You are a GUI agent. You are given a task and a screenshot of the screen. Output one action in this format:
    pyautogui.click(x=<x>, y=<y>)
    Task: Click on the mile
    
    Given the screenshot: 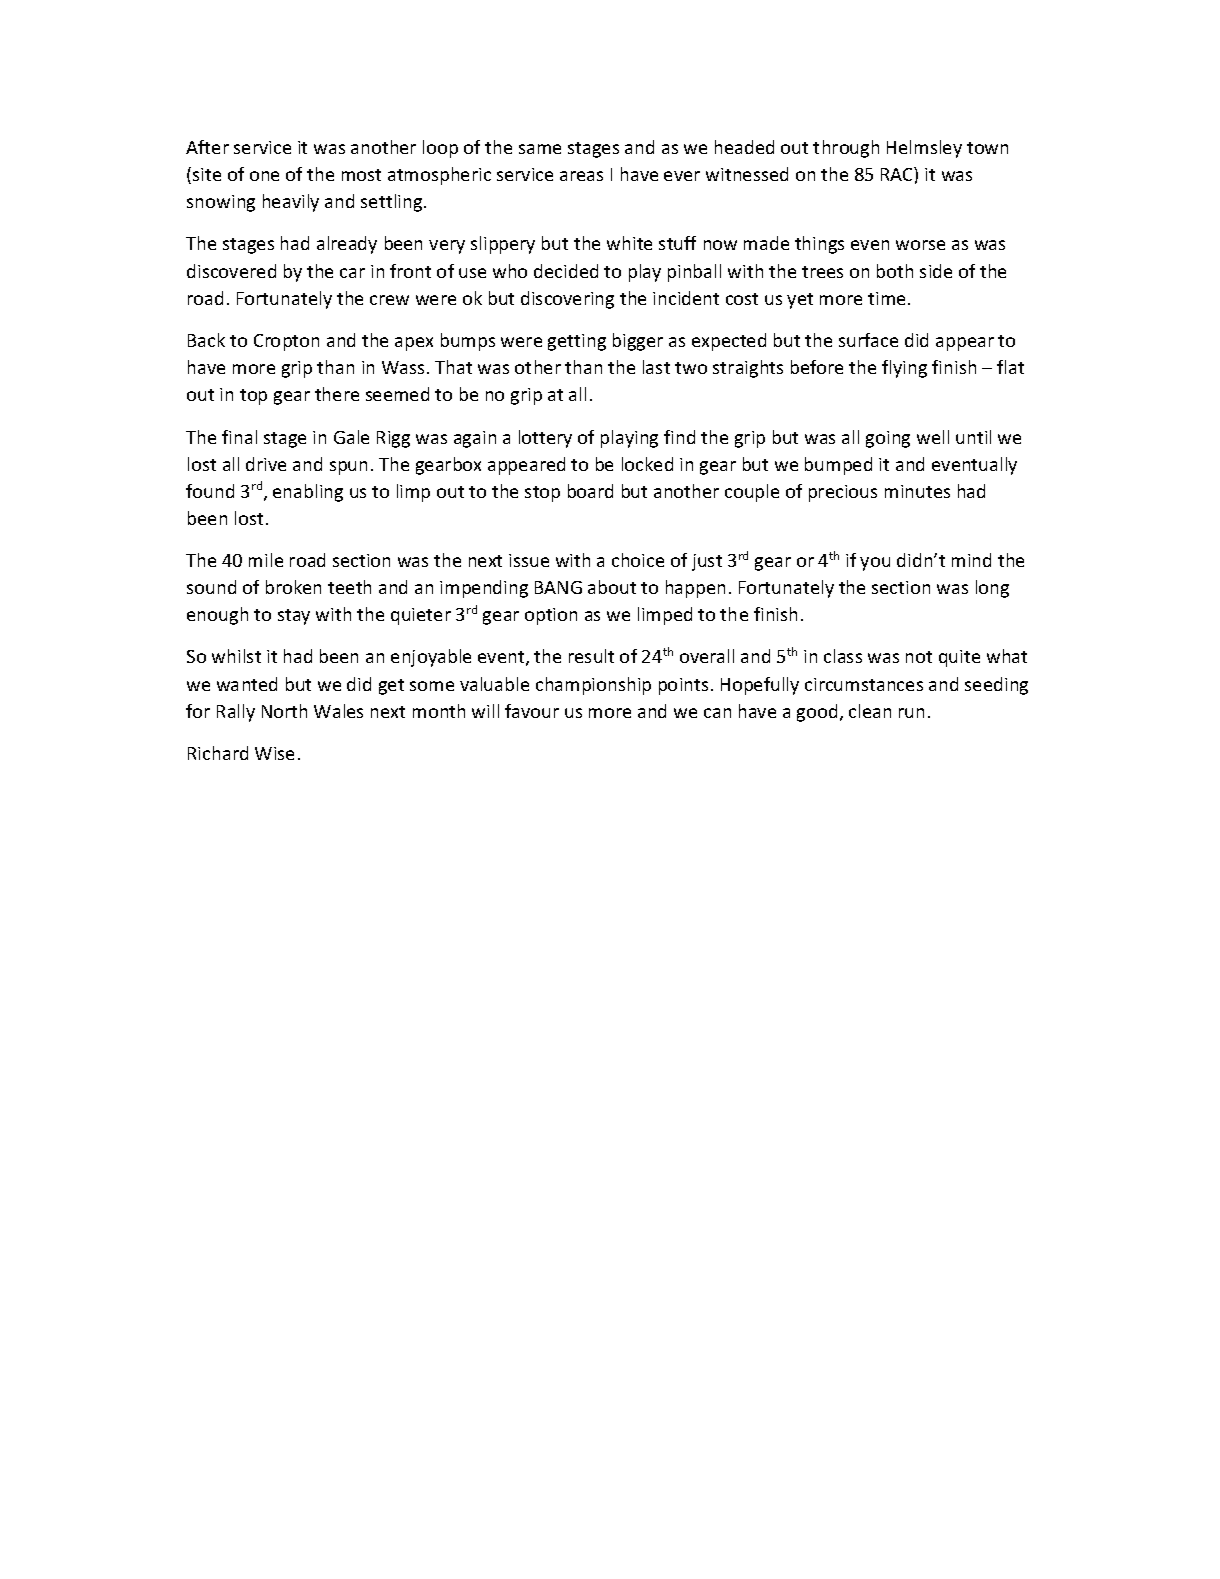 What is the action you would take?
    pyautogui.click(x=266, y=560)
